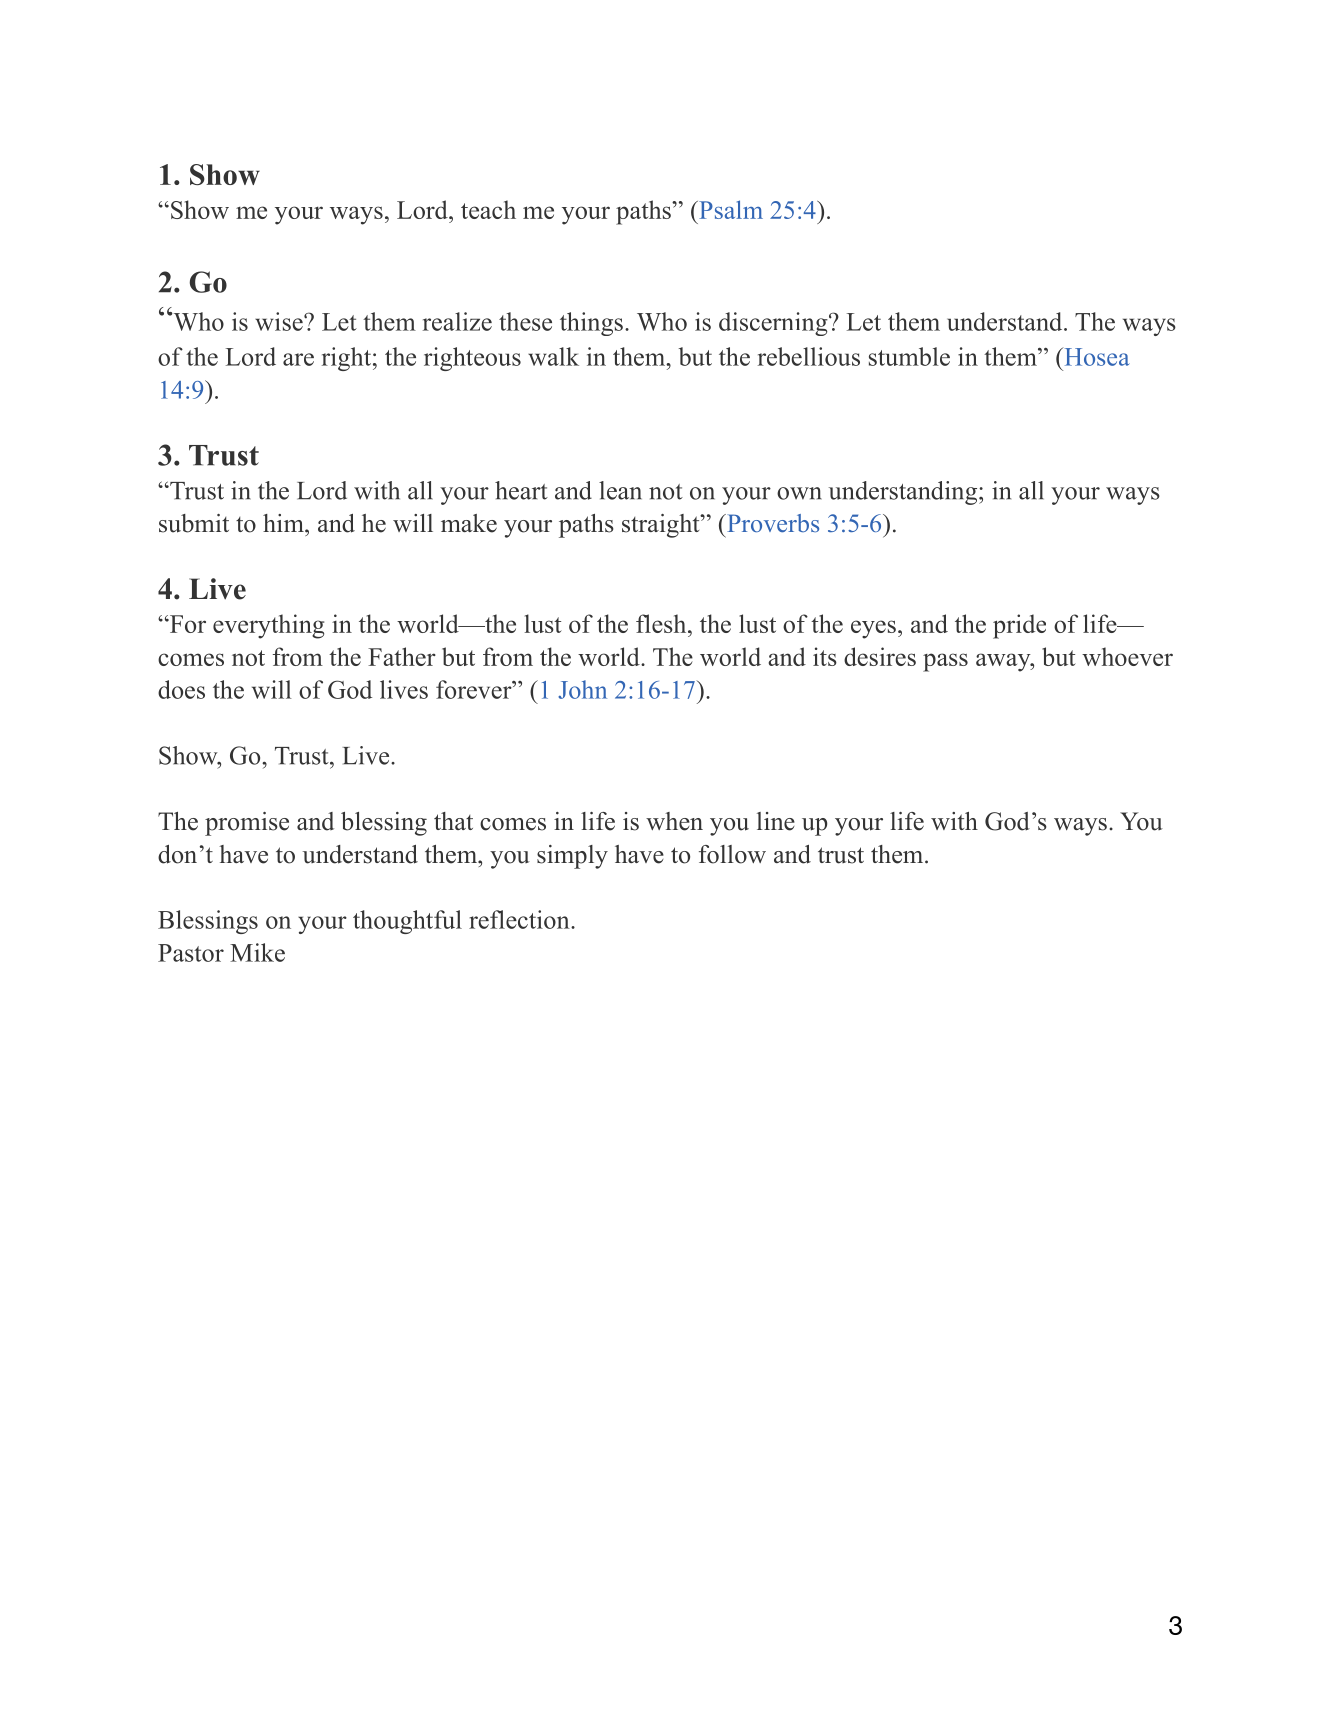  Describe the element at coordinates (1019, 626) in the screenshot. I see `pride` at that location.
